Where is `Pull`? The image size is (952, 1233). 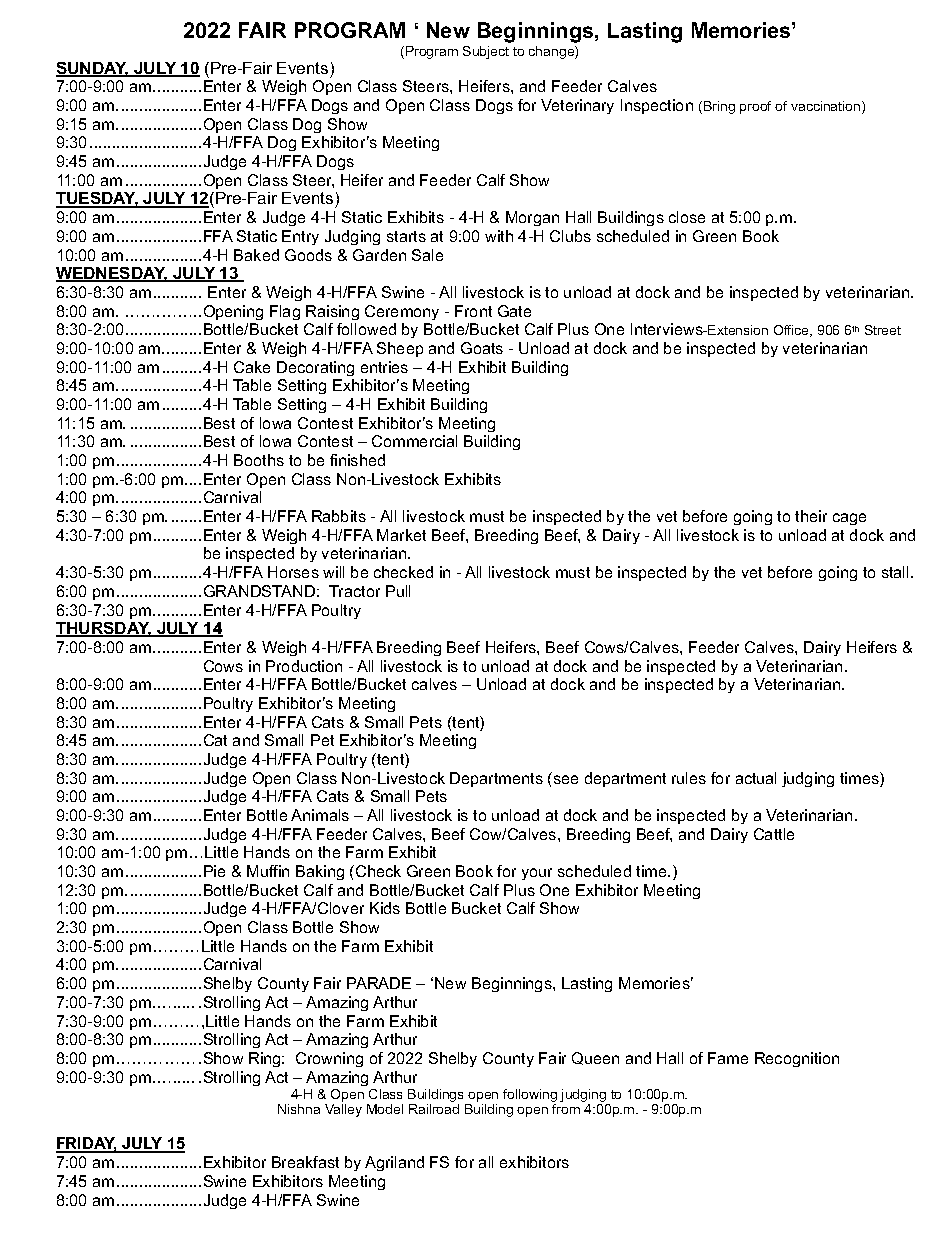
Pull is located at coordinates (398, 591).
